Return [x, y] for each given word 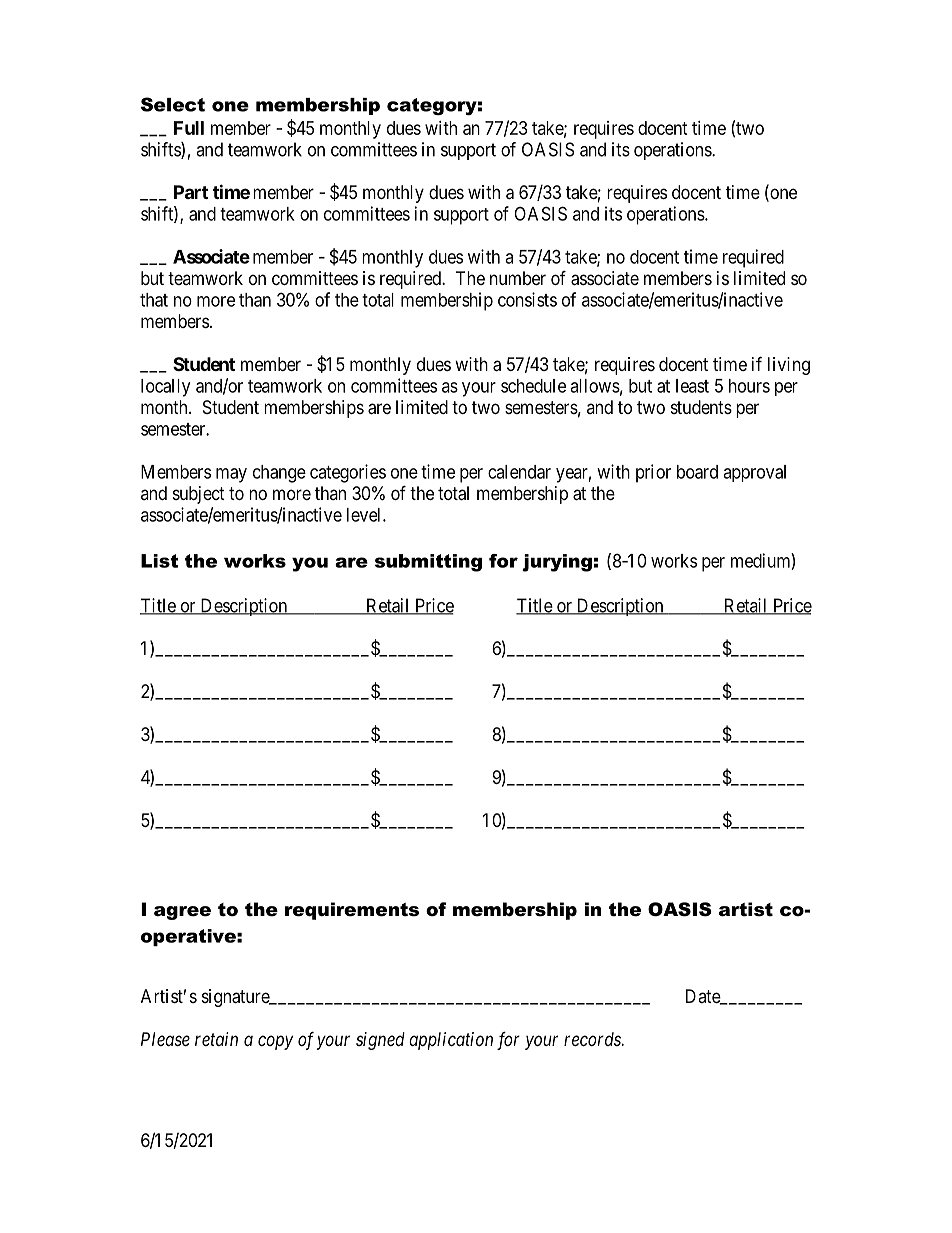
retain [216, 1039]
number [518, 278]
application [451, 1041]
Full [189, 128]
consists [527, 299]
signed [380, 1041]
